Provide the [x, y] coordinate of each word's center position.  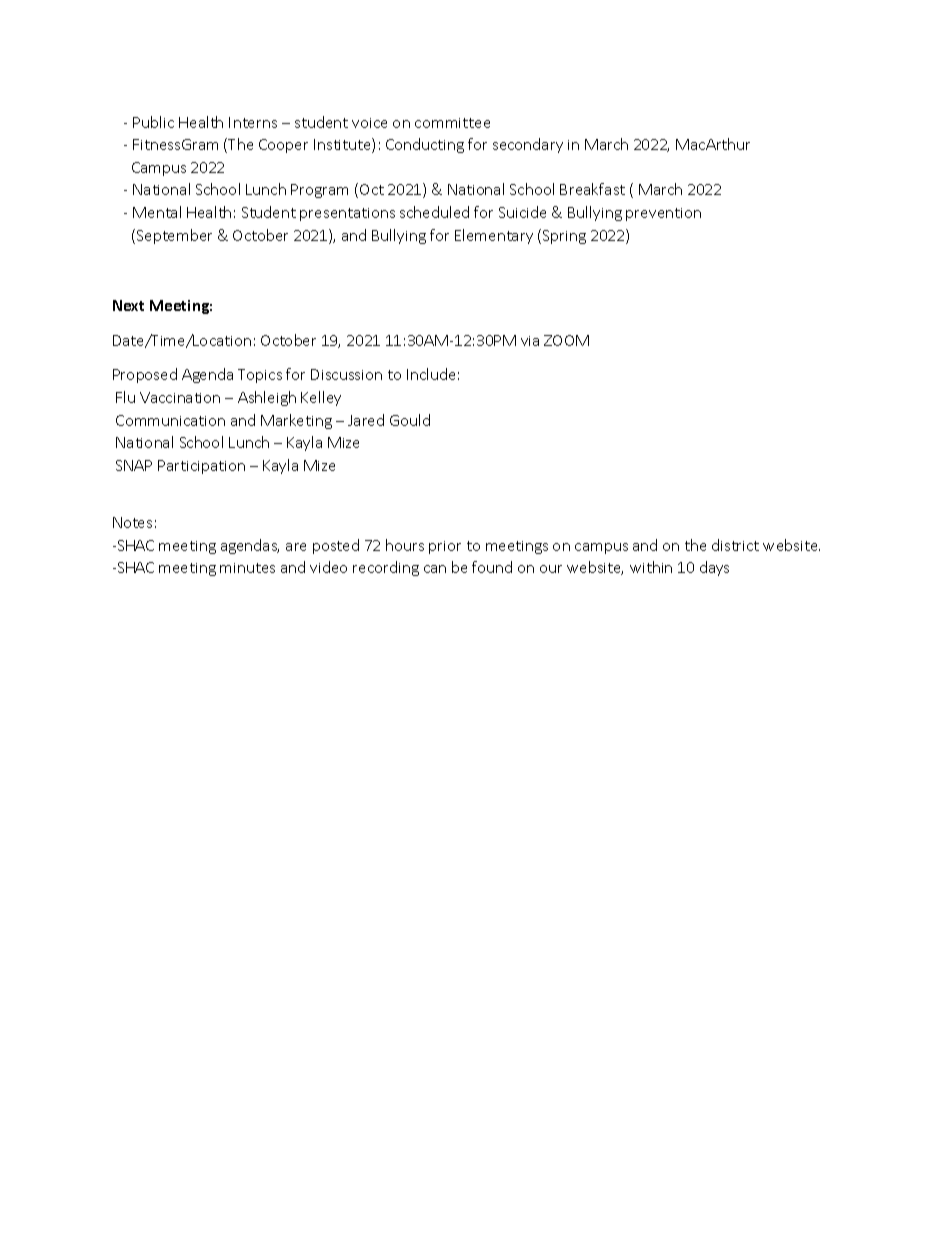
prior [445, 547]
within [651, 567]
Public [153, 122]
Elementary [494, 236]
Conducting [425, 145]
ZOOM [566, 340]
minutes [247, 568]
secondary [528, 145]
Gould [410, 420]
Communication [170, 420]
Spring [564, 237]
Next [128, 305]
